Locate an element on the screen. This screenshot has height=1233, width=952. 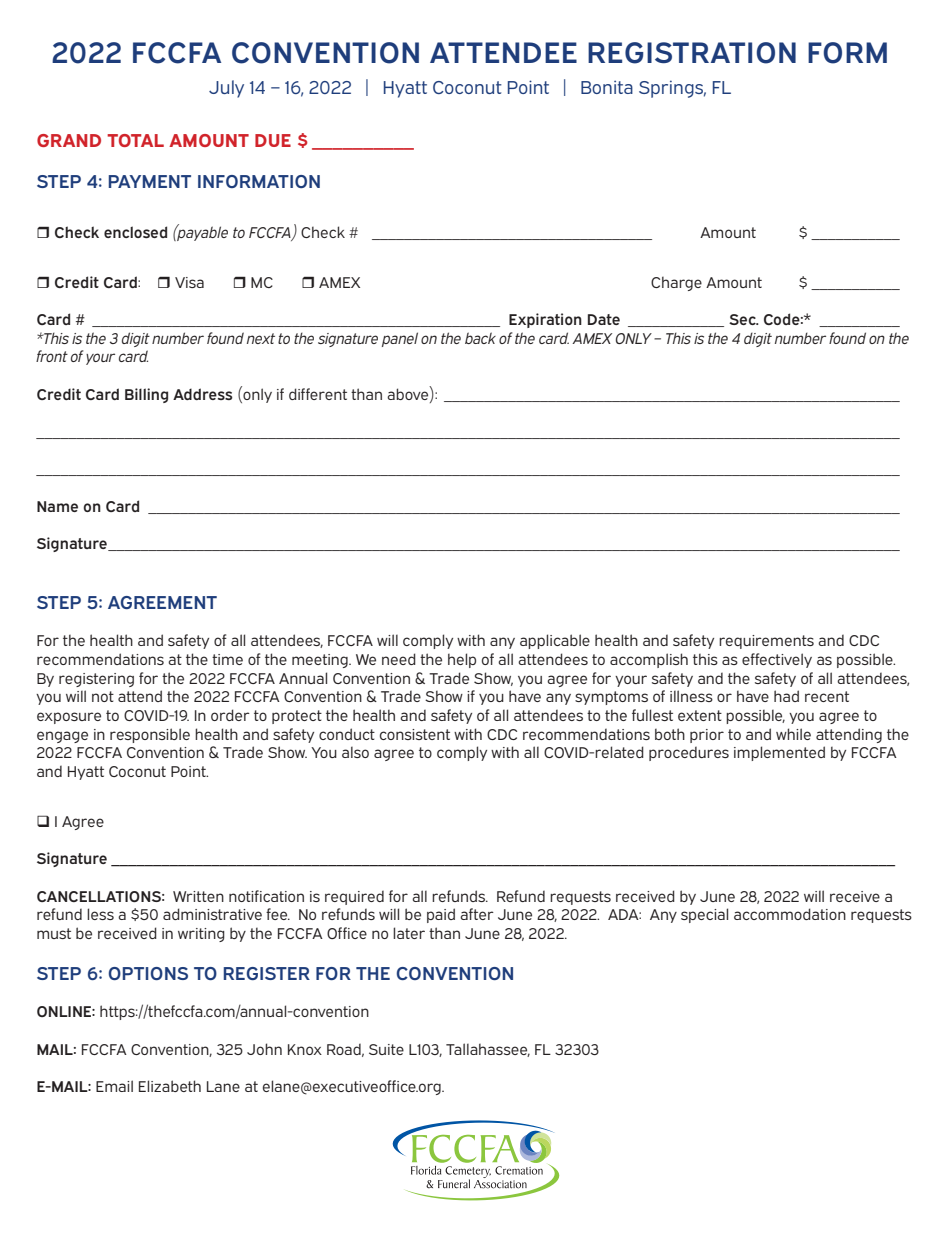
Visa is located at coordinates (189, 282).
